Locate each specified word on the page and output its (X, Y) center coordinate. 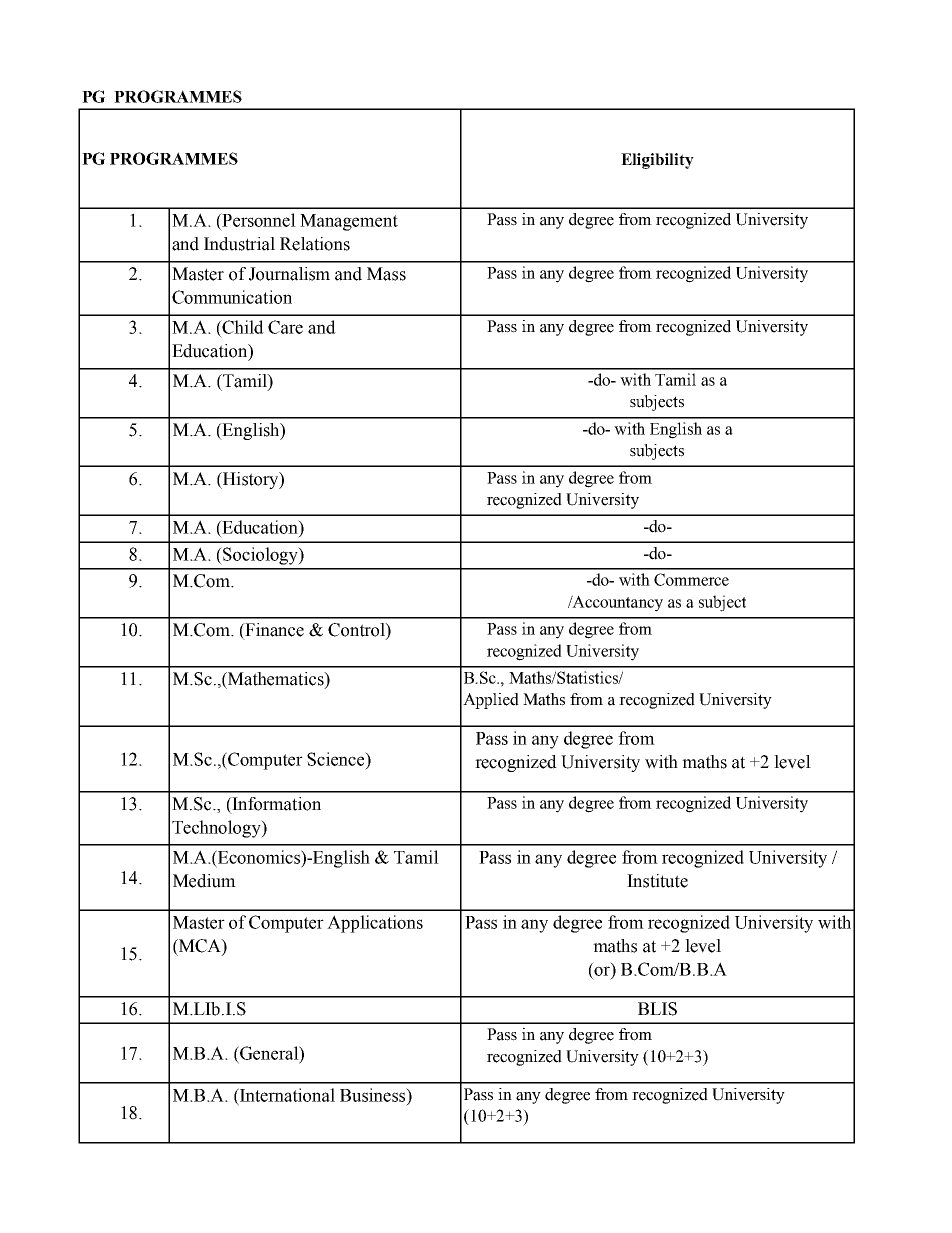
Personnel (258, 220)
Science (337, 759)
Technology (217, 829)
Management (349, 222)
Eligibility (657, 161)
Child (242, 327)
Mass (386, 274)
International (286, 1095)
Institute (657, 881)
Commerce (691, 579)
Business (374, 1095)
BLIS (657, 1009)
